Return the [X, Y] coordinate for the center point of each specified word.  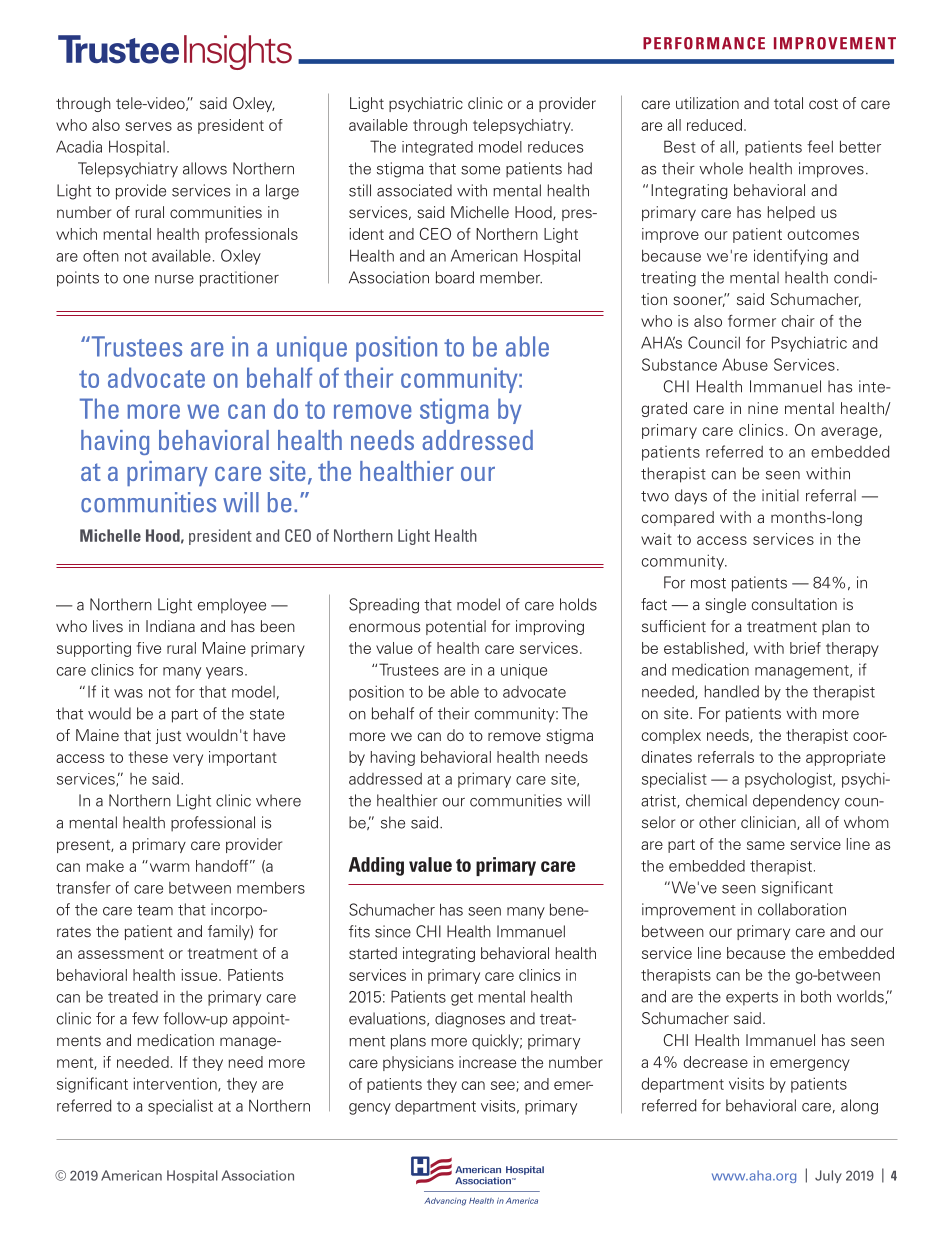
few [145, 1018]
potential [456, 627]
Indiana [170, 626]
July [828, 1176]
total [788, 103]
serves [148, 126]
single [725, 605]
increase [487, 1062]
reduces [555, 147]
